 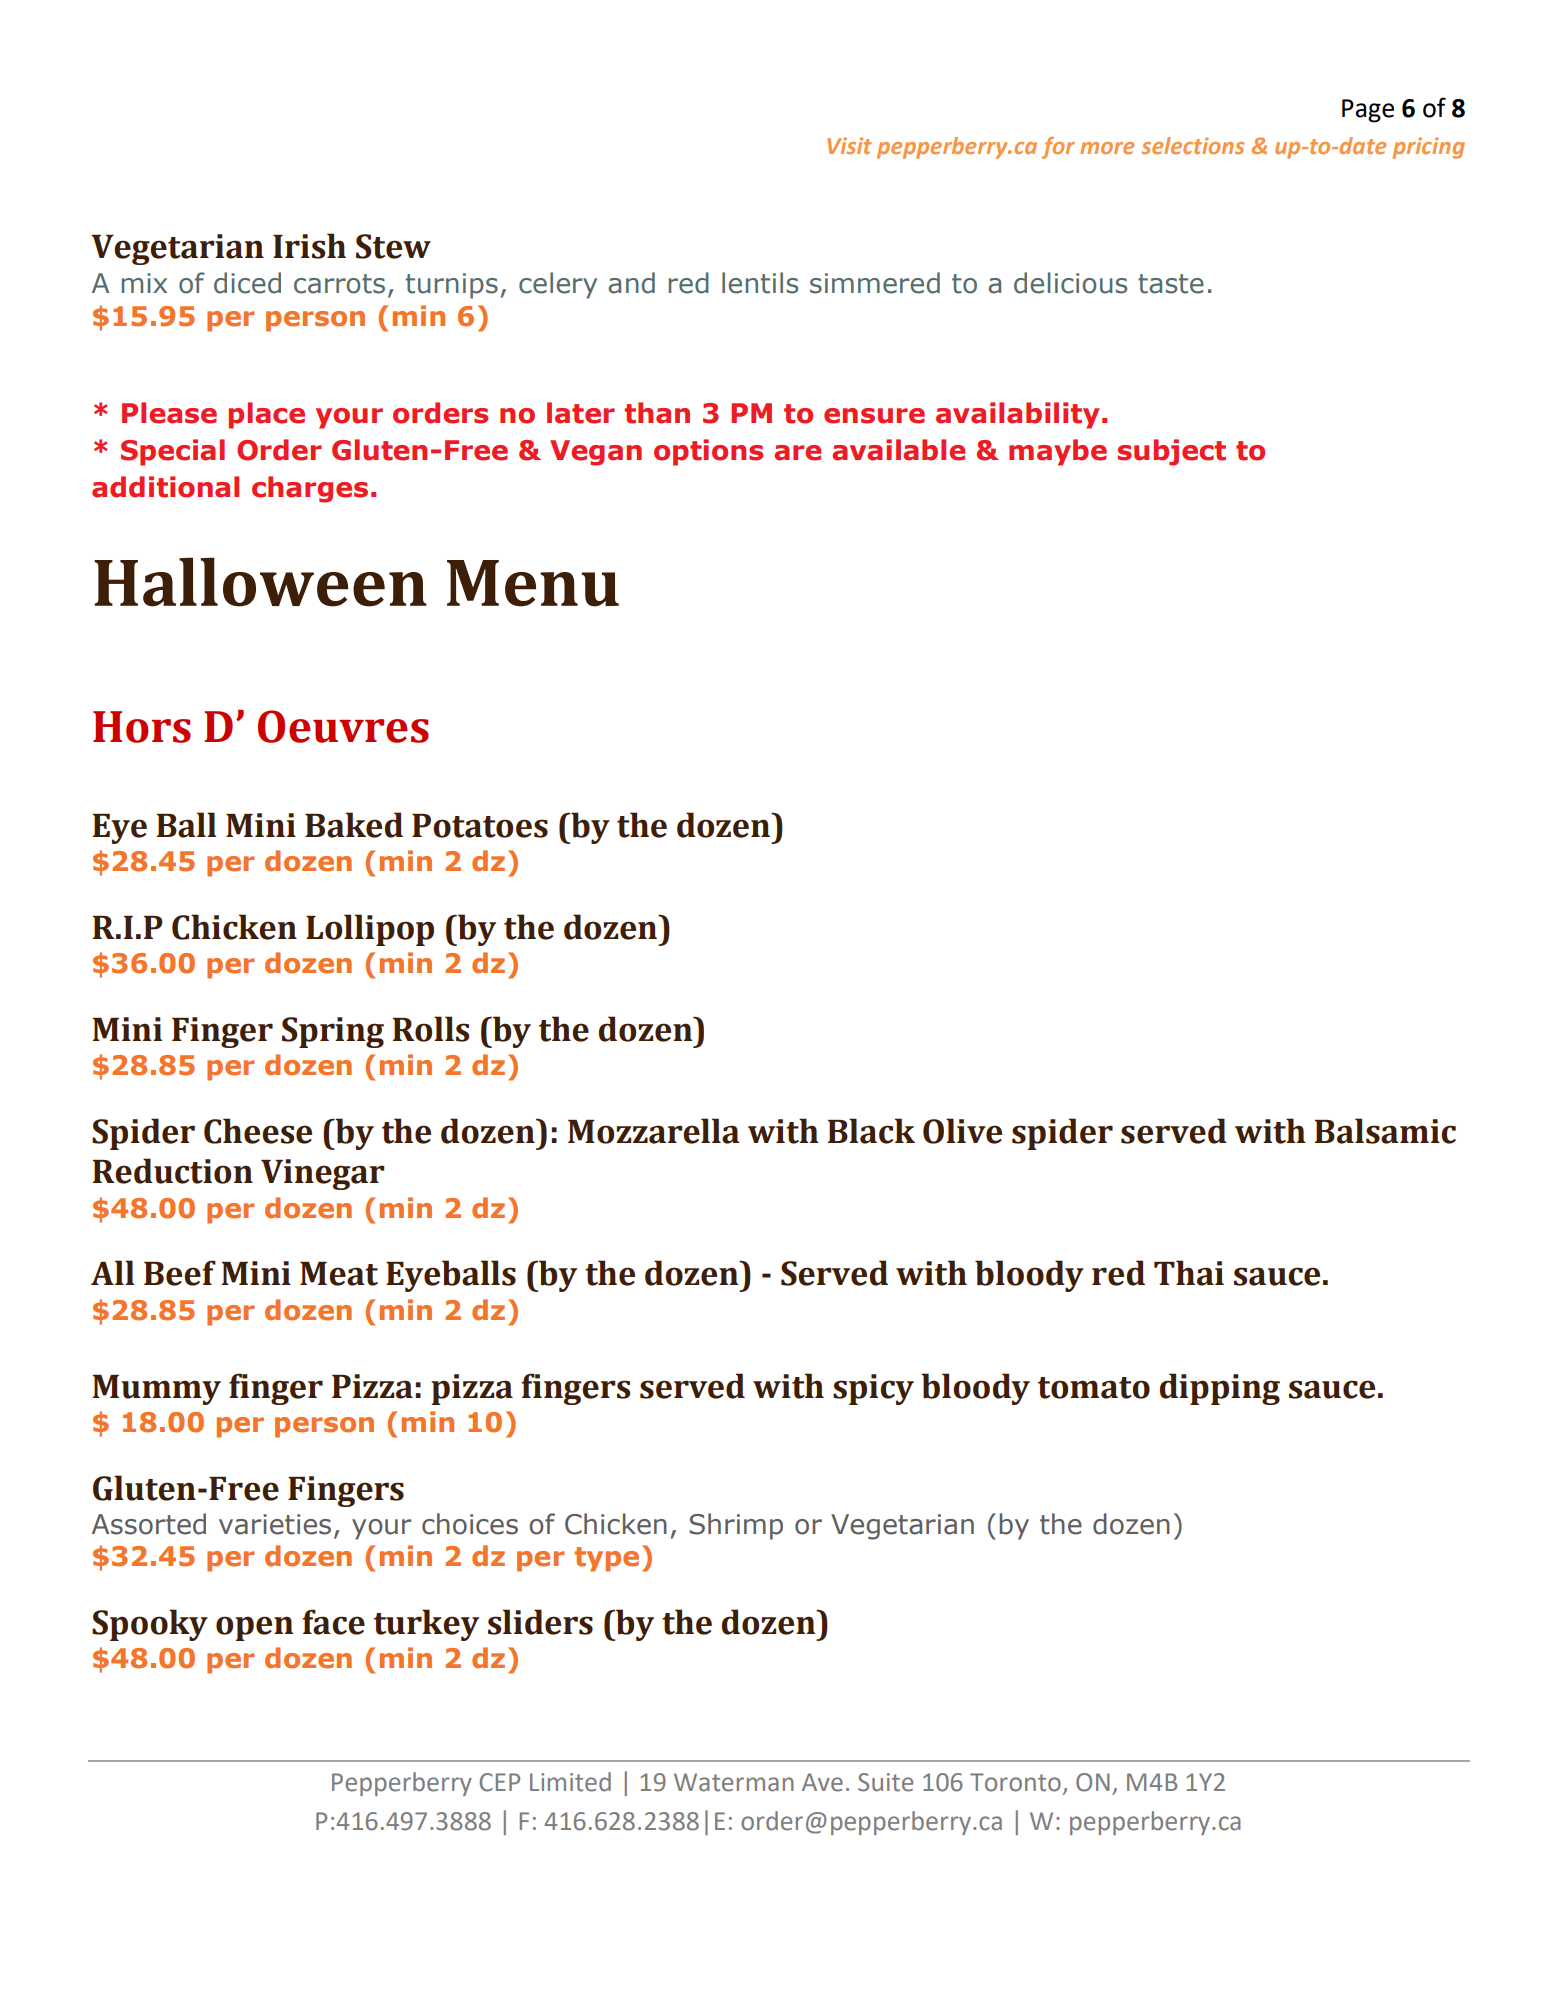 What do you see at coordinates (1385, 1131) in the screenshot?
I see `Balsamic` at bounding box center [1385, 1131].
